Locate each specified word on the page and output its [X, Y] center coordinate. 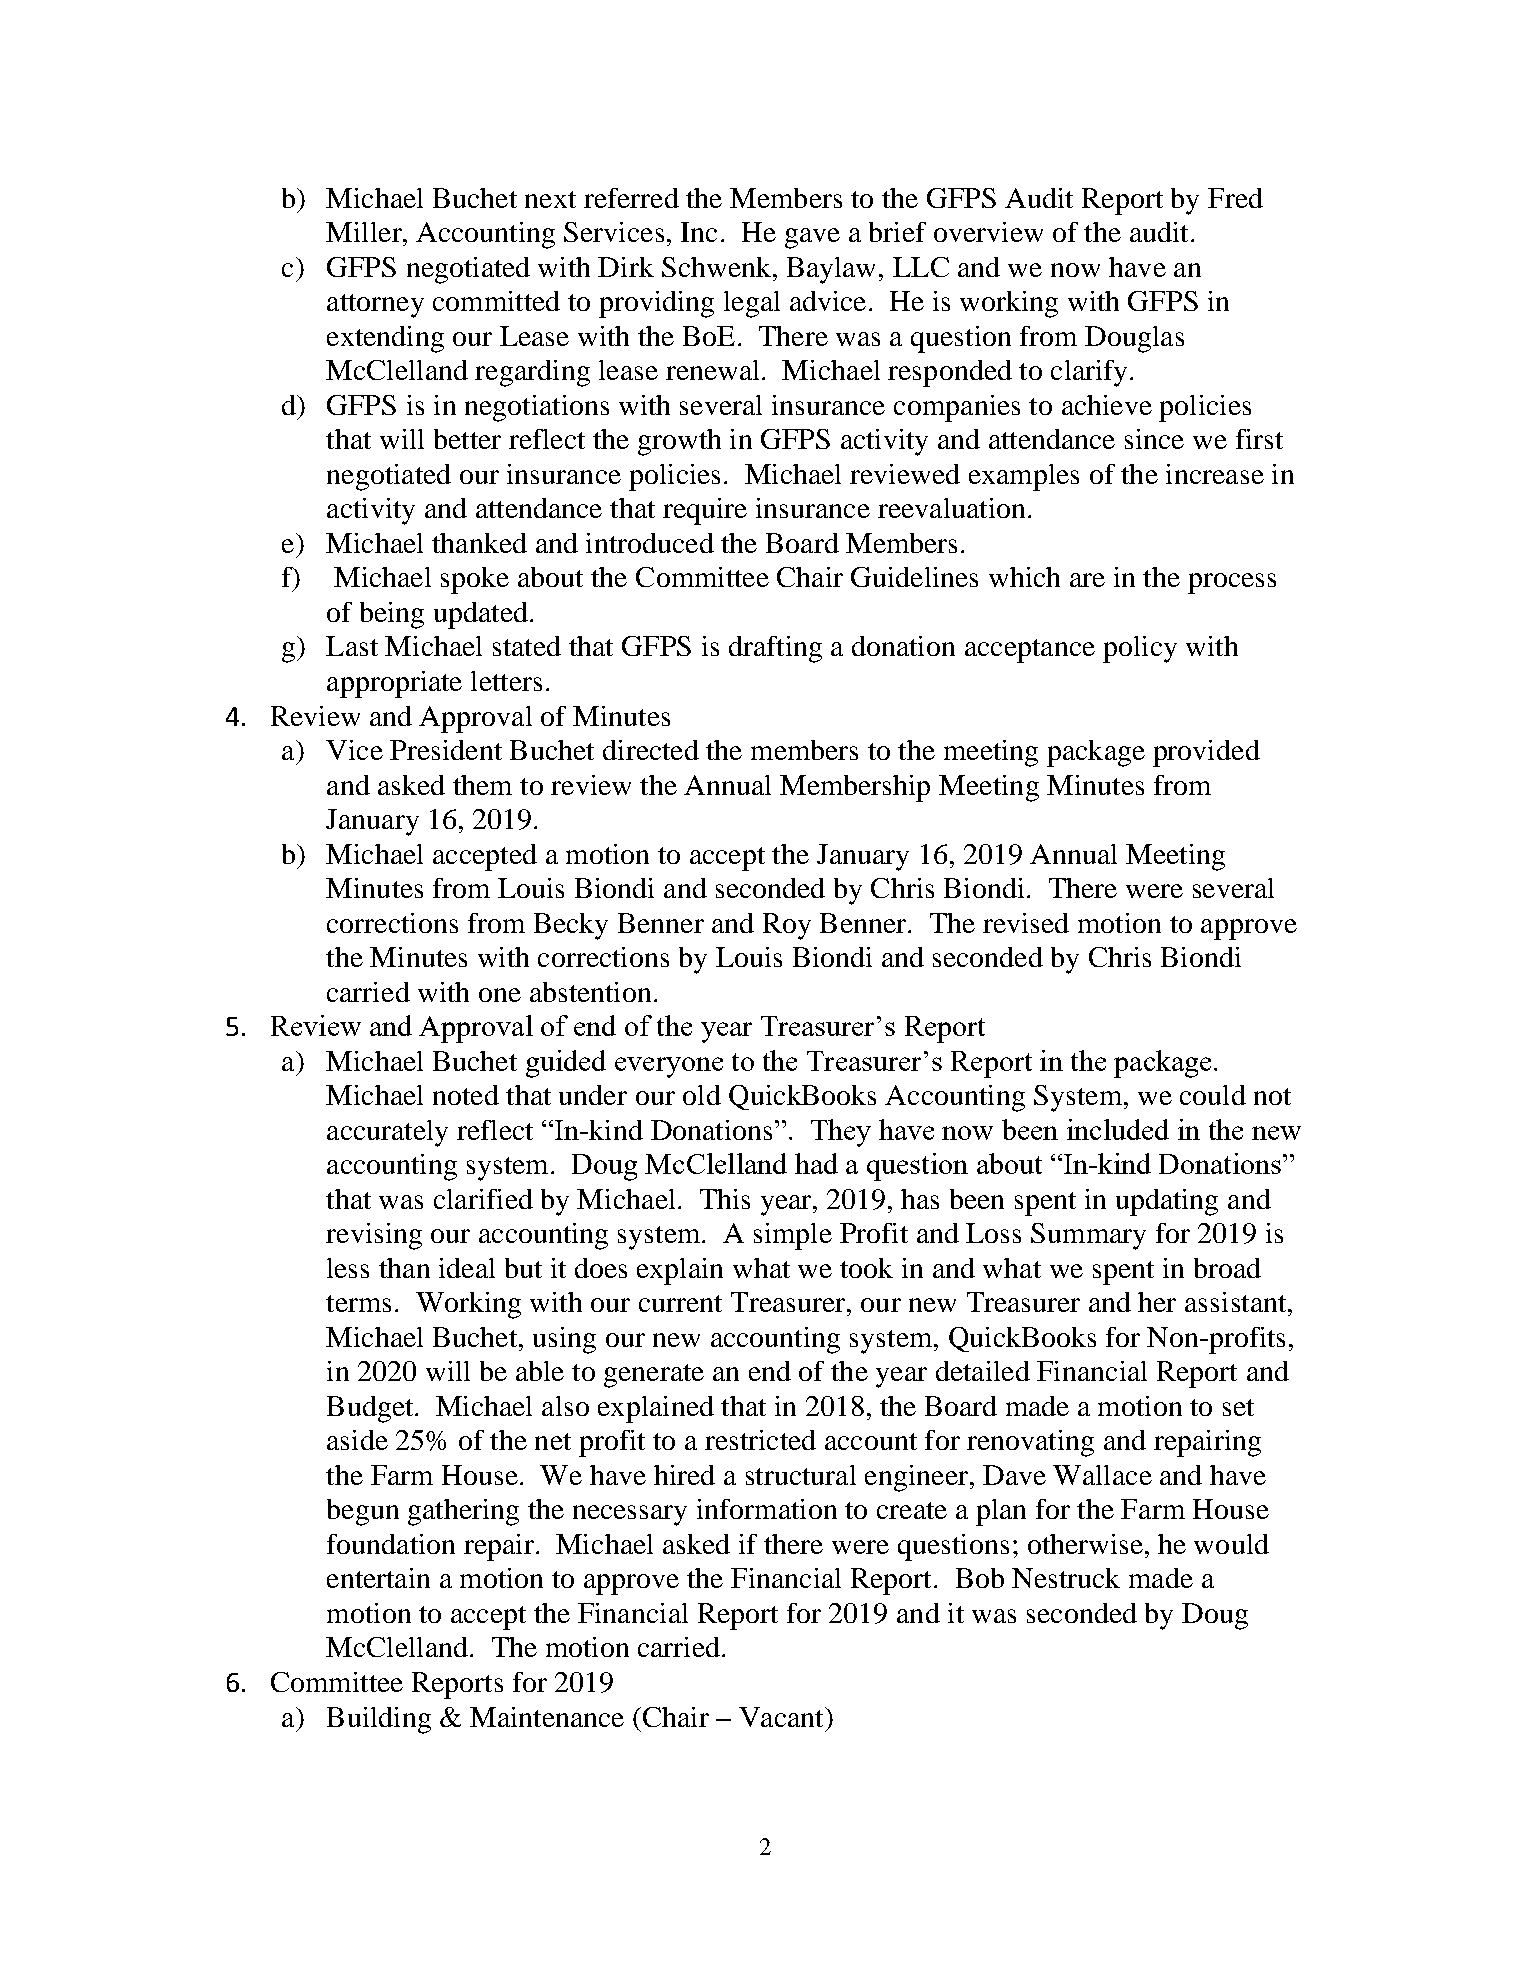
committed [496, 301]
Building [379, 1720]
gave [812, 238]
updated [481, 615]
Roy [787, 926]
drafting [775, 649]
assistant [1237, 1302]
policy [1140, 649]
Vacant [782, 1717]
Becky [571, 926]
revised [1026, 923]
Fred [1235, 198]
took [866, 1268]
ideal [467, 1268]
